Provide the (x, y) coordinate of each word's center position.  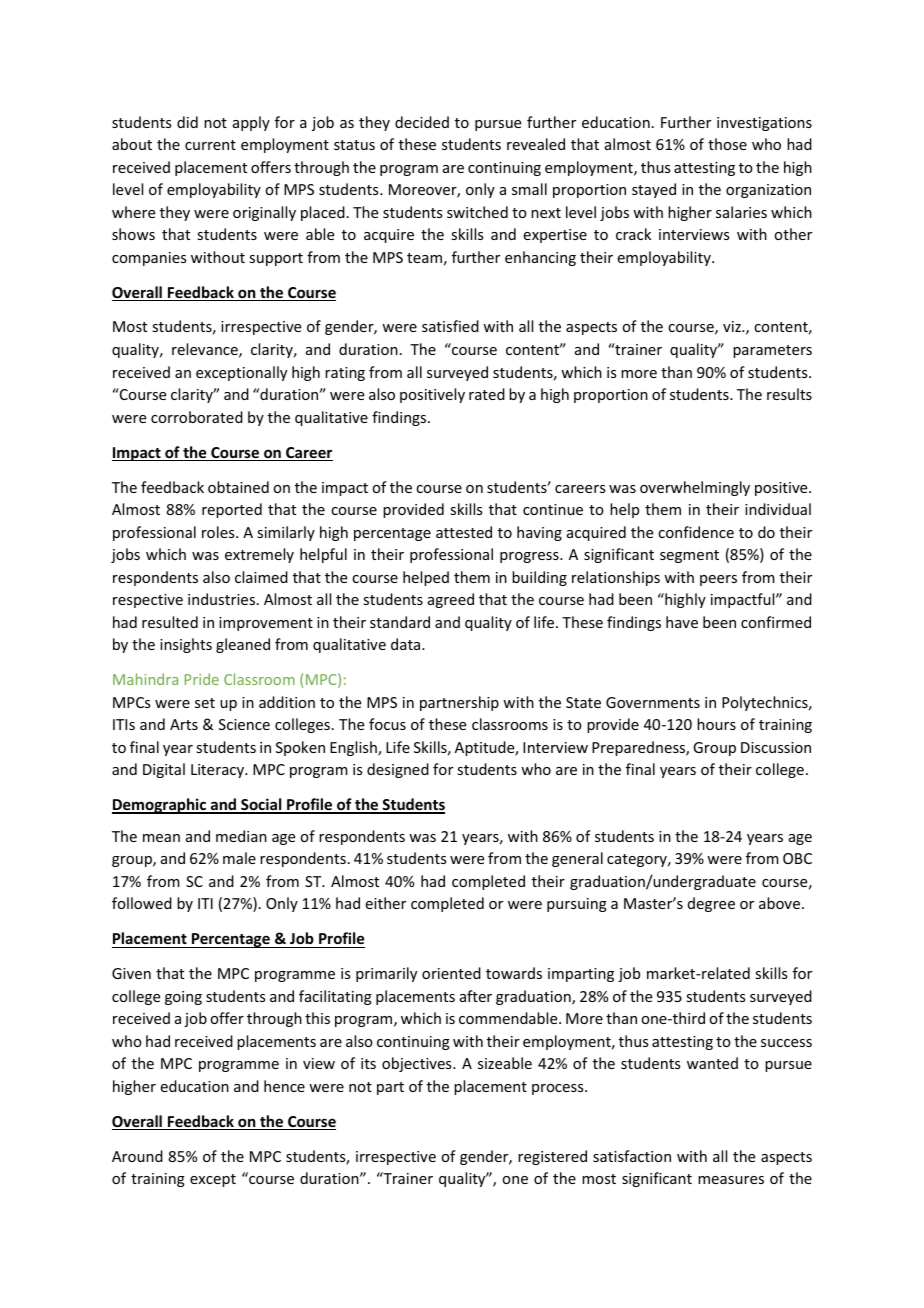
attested (464, 532)
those (727, 144)
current (210, 145)
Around (137, 1156)
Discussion (776, 747)
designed (398, 770)
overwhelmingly (695, 488)
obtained (238, 487)
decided (422, 122)
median (241, 836)
